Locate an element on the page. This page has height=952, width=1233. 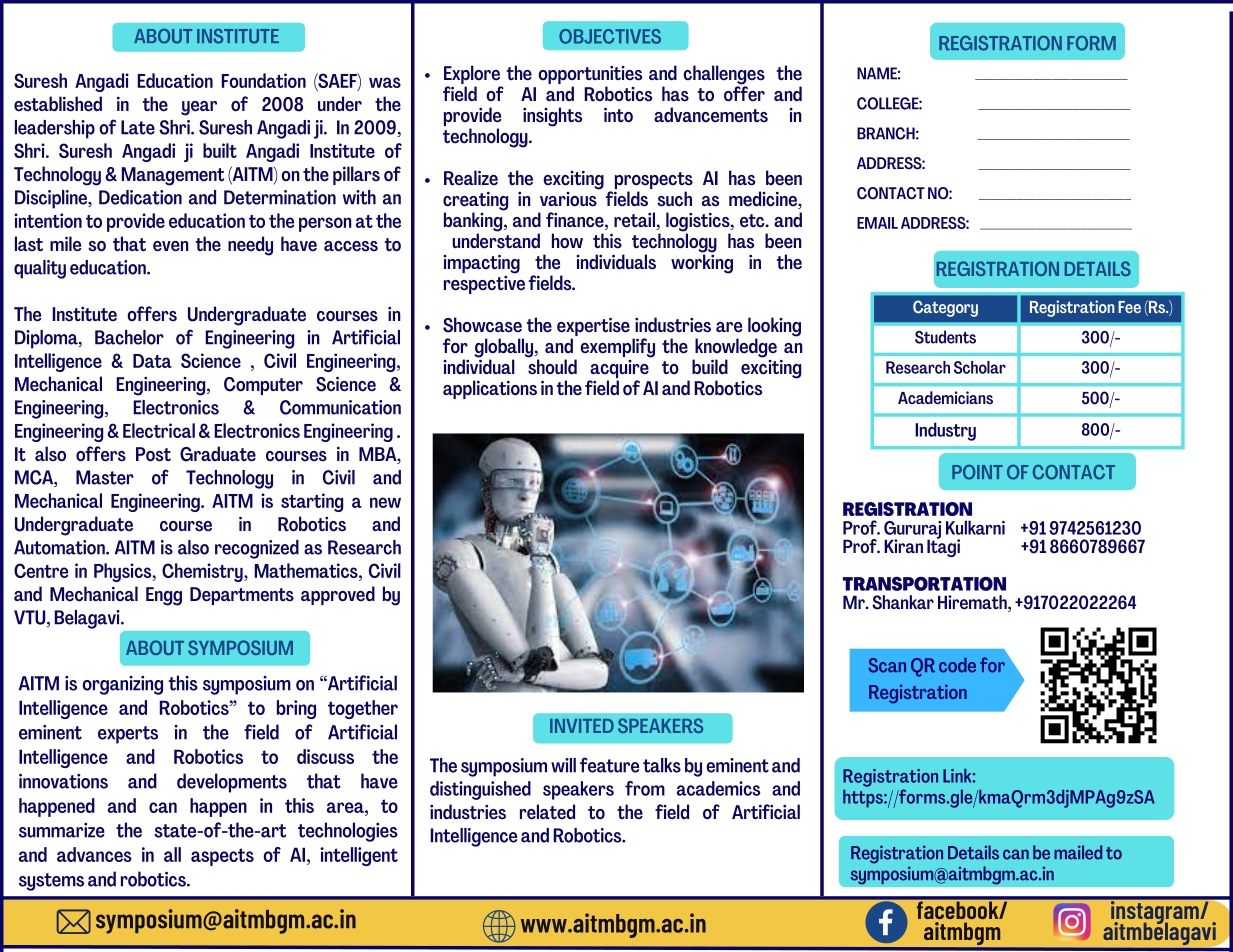
from is located at coordinates (645, 788).
